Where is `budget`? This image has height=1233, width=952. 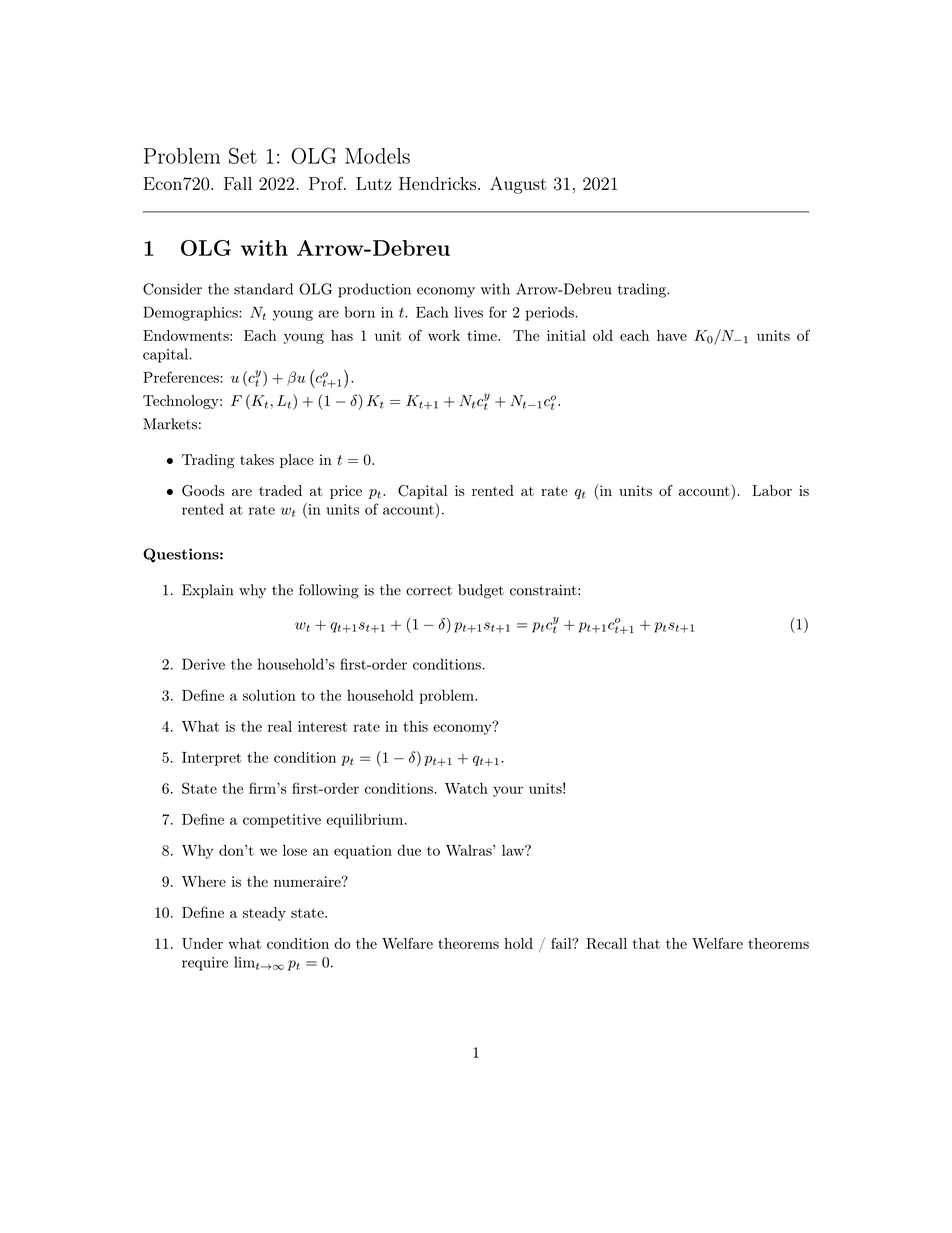 budget is located at coordinates (481, 591).
